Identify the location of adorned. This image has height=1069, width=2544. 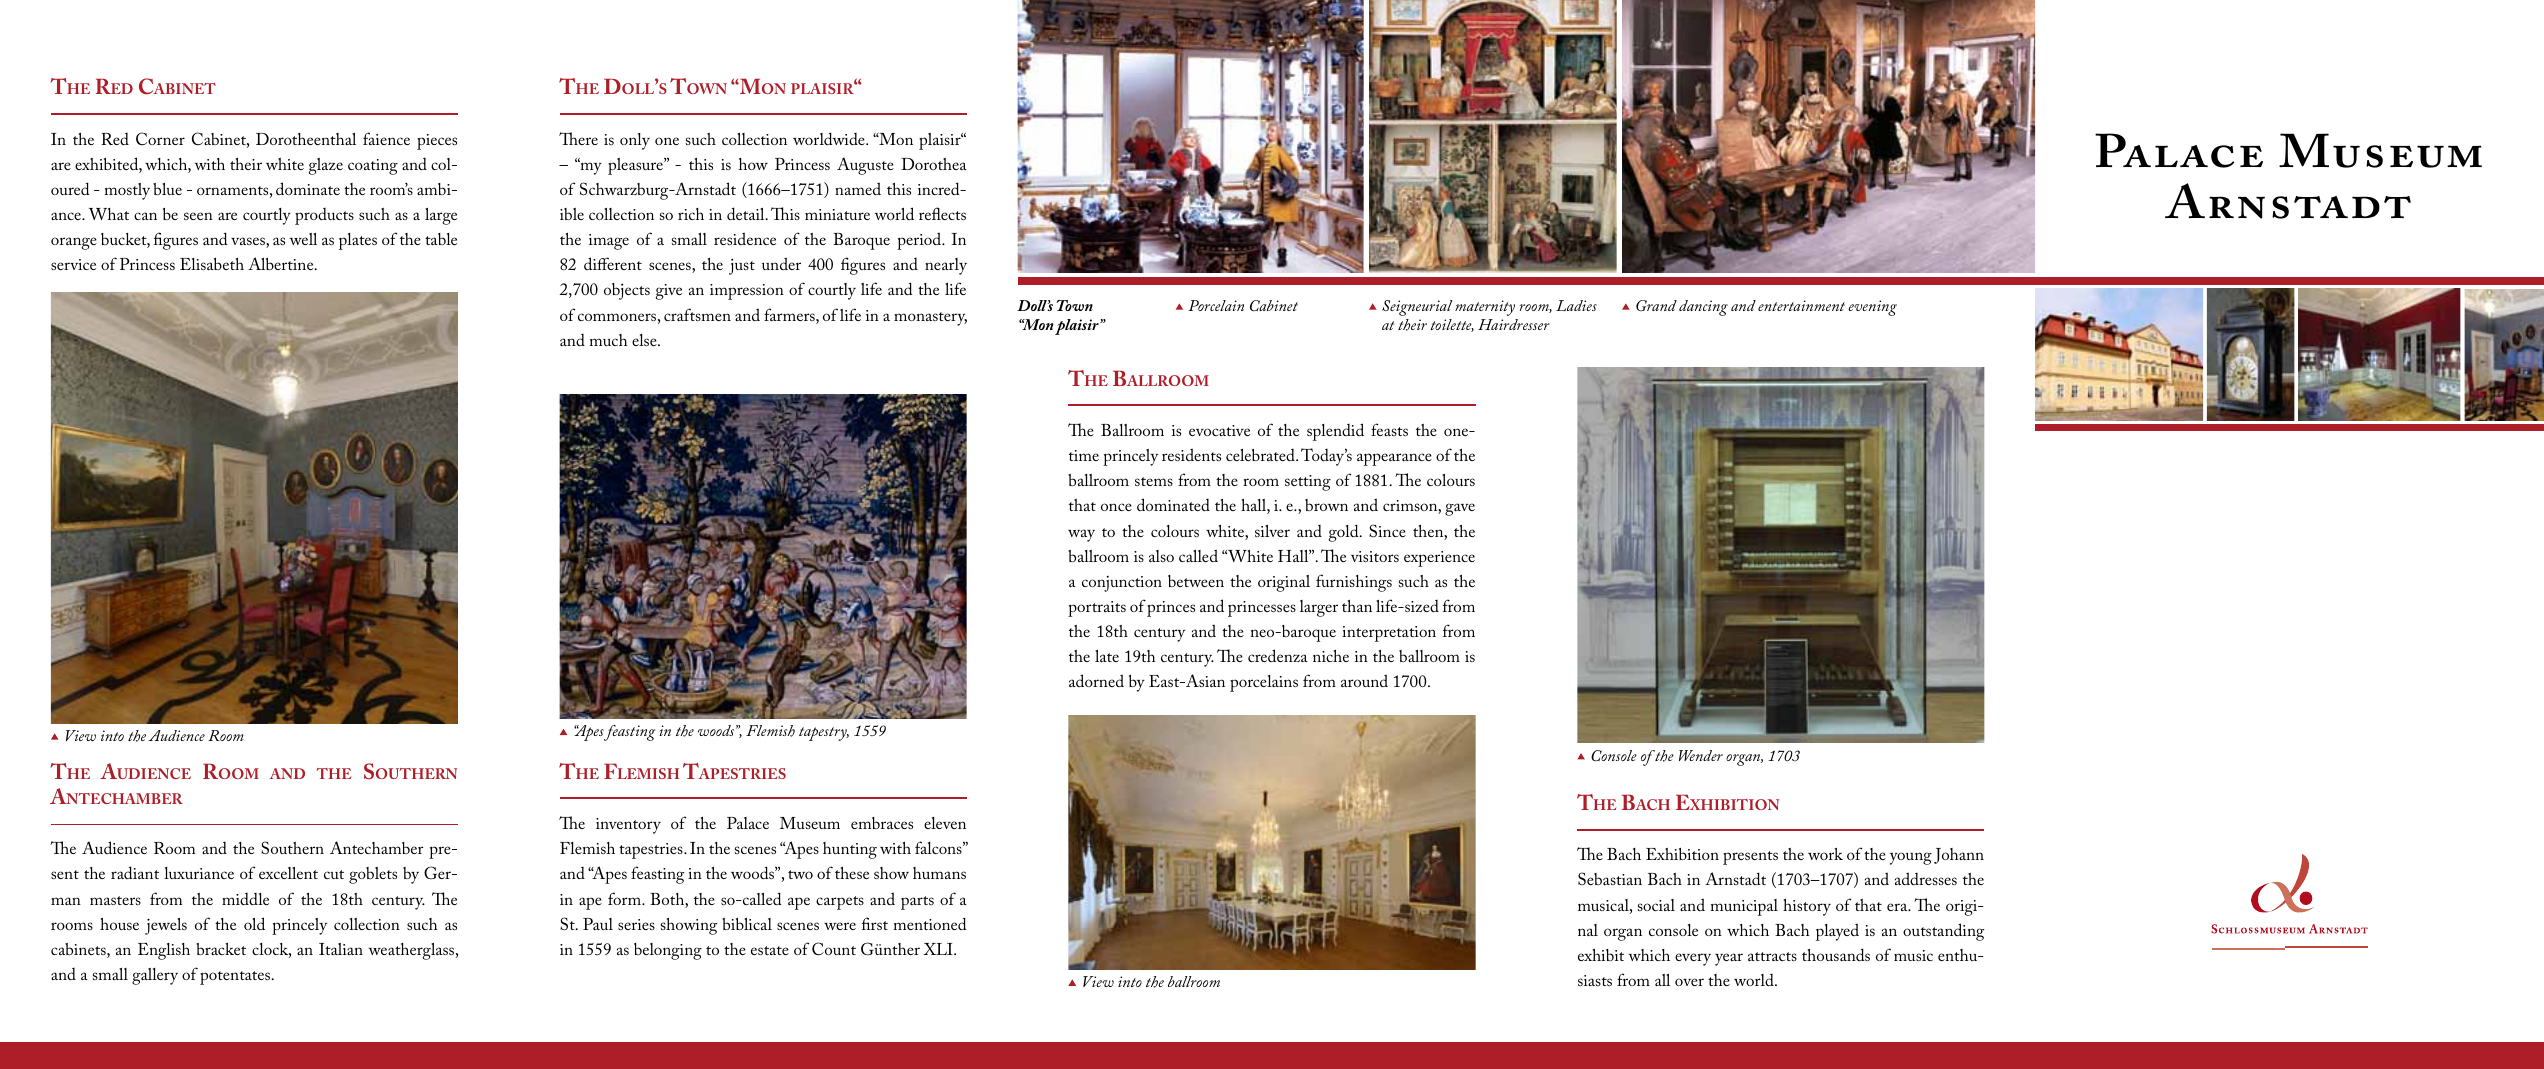
(1096, 680).
